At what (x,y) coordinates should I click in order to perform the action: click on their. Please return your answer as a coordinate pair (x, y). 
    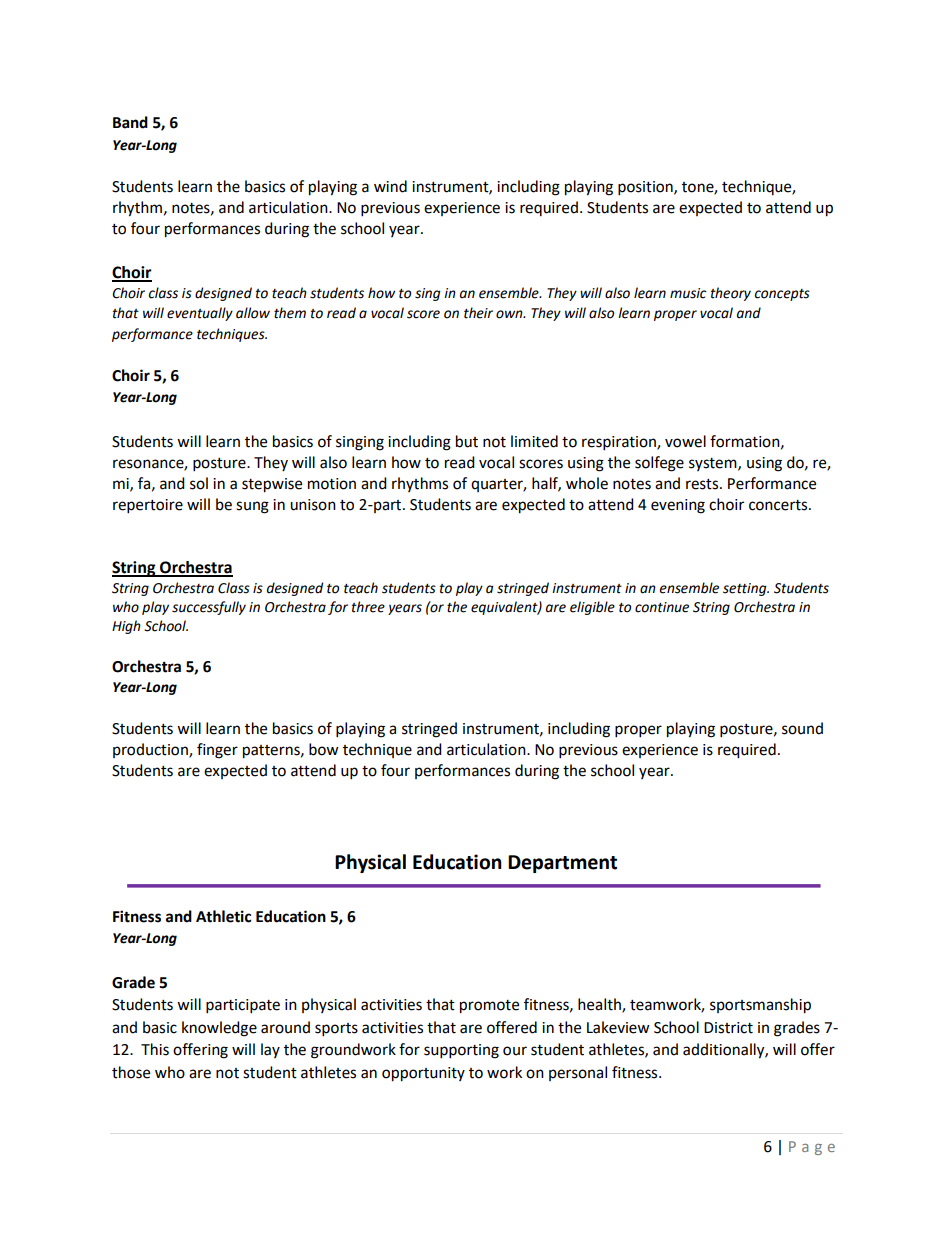
    Looking at the image, I should click on (478, 313).
